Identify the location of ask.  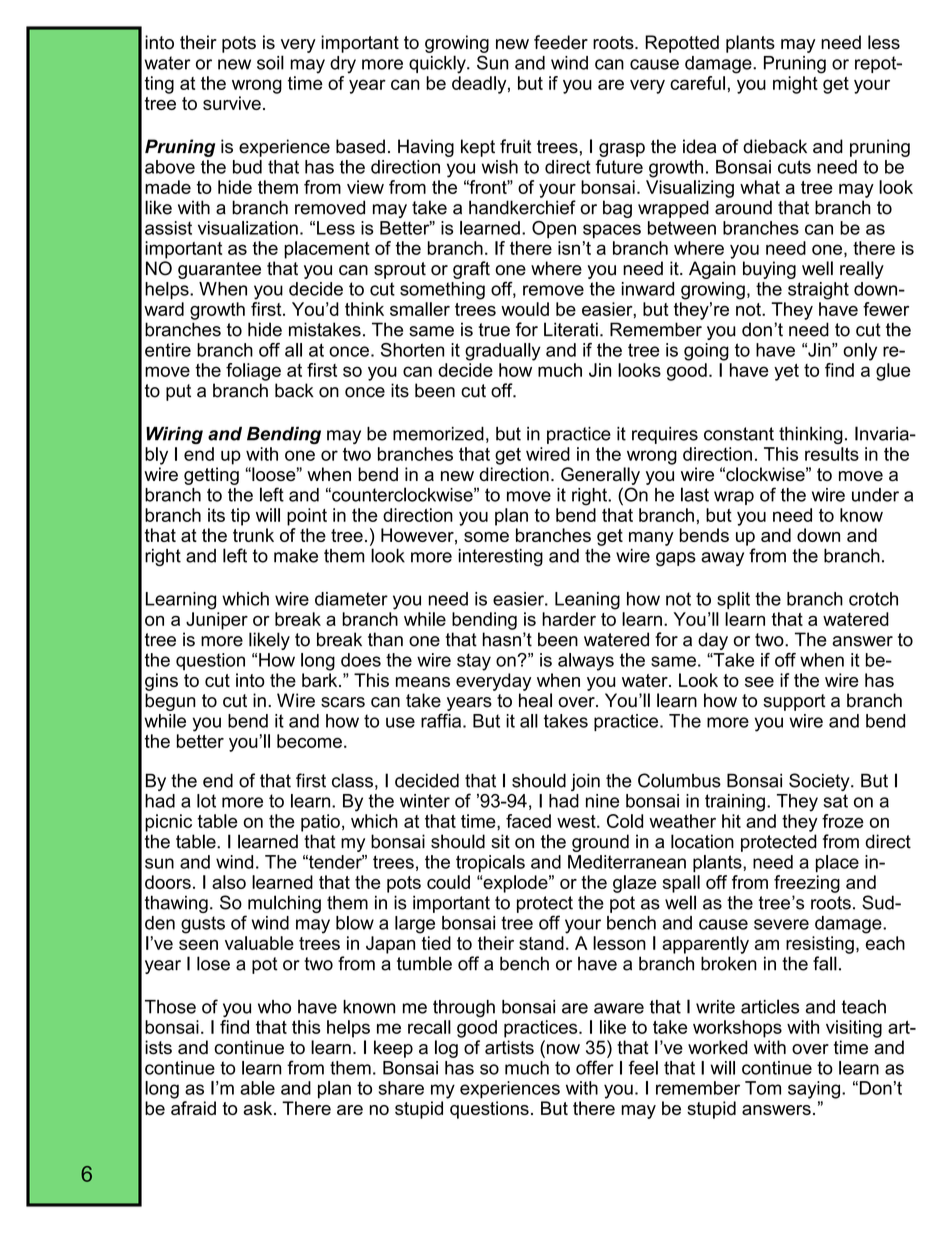
(259, 1108).
